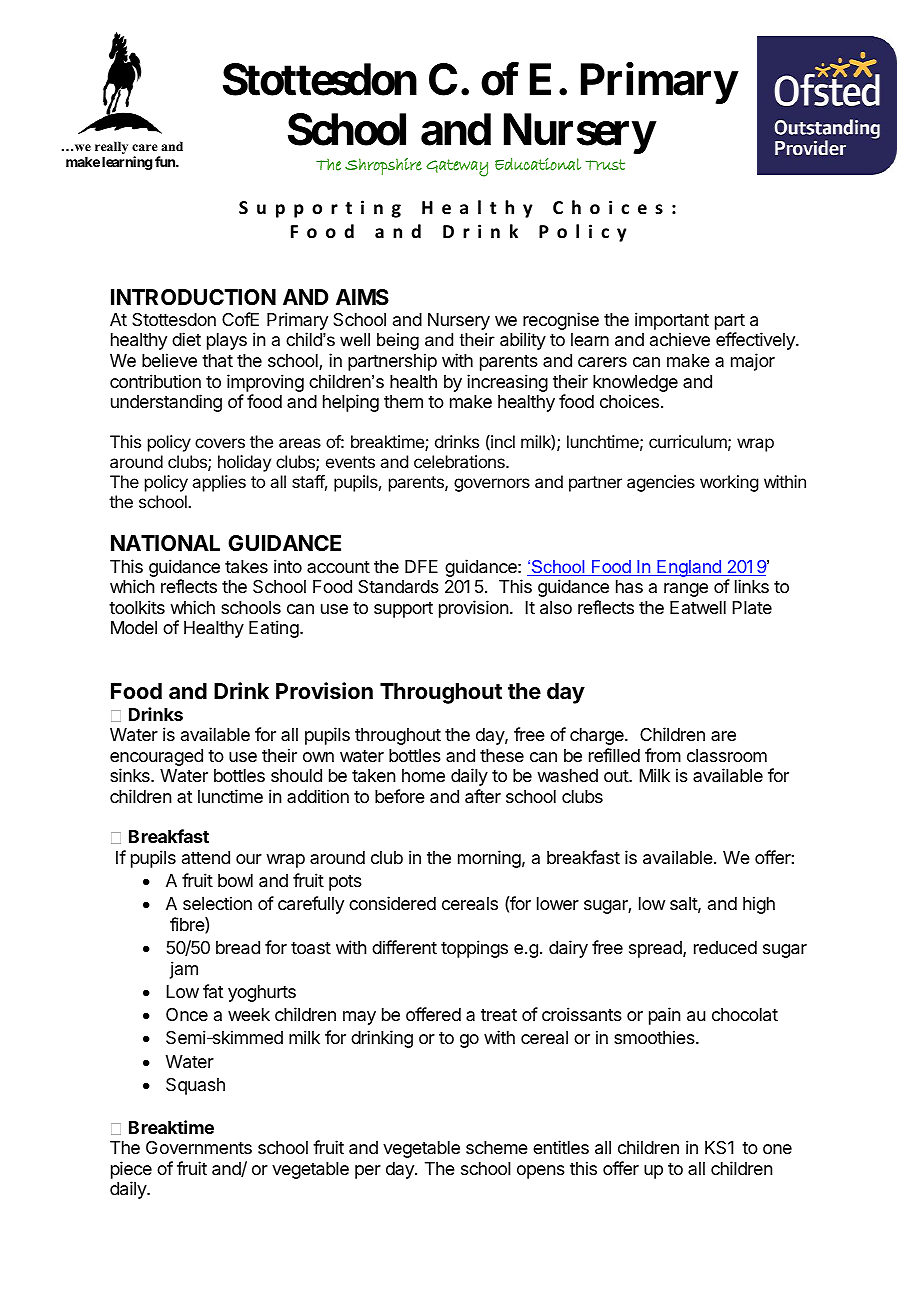 The width and height of the document is (924, 1307). What do you see at coordinates (403, 610) in the document?
I see `support` at bounding box center [403, 610].
